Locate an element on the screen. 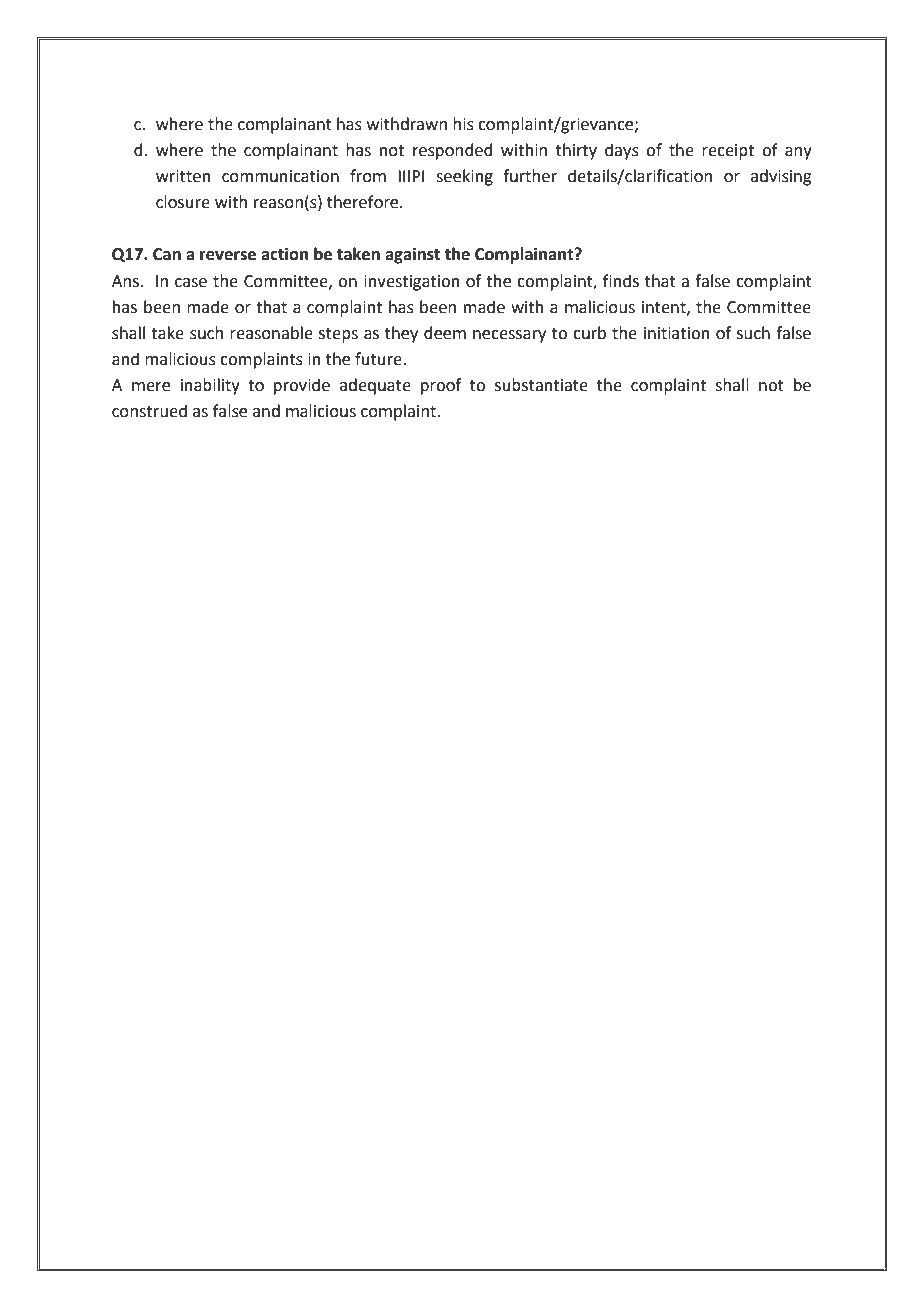  construed is located at coordinates (149, 411).
